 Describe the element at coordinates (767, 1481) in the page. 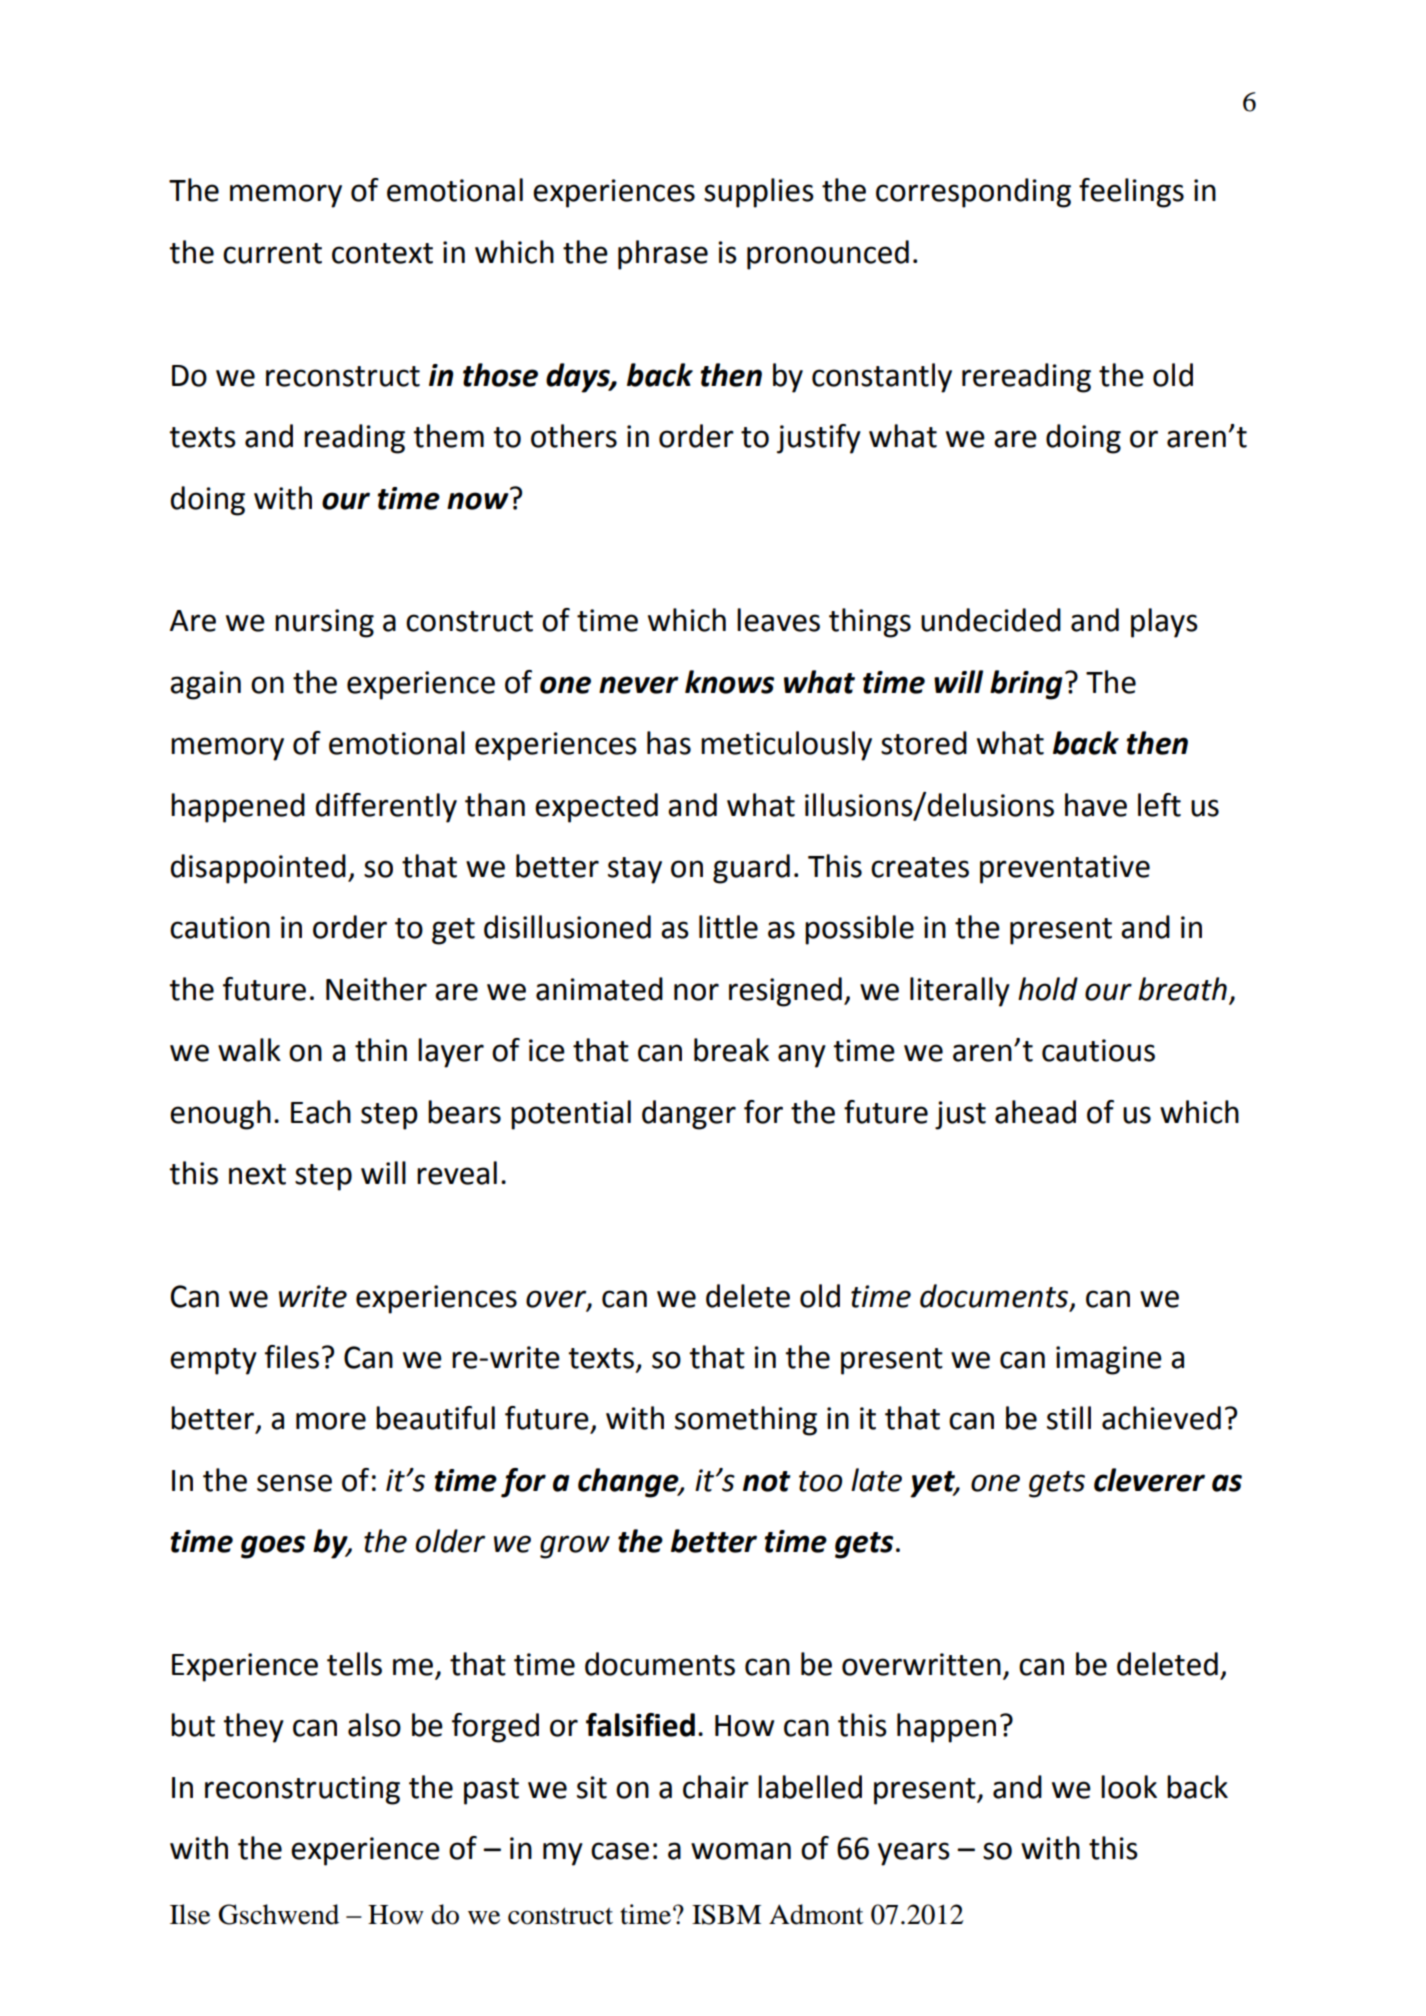

I see `not` at that location.
